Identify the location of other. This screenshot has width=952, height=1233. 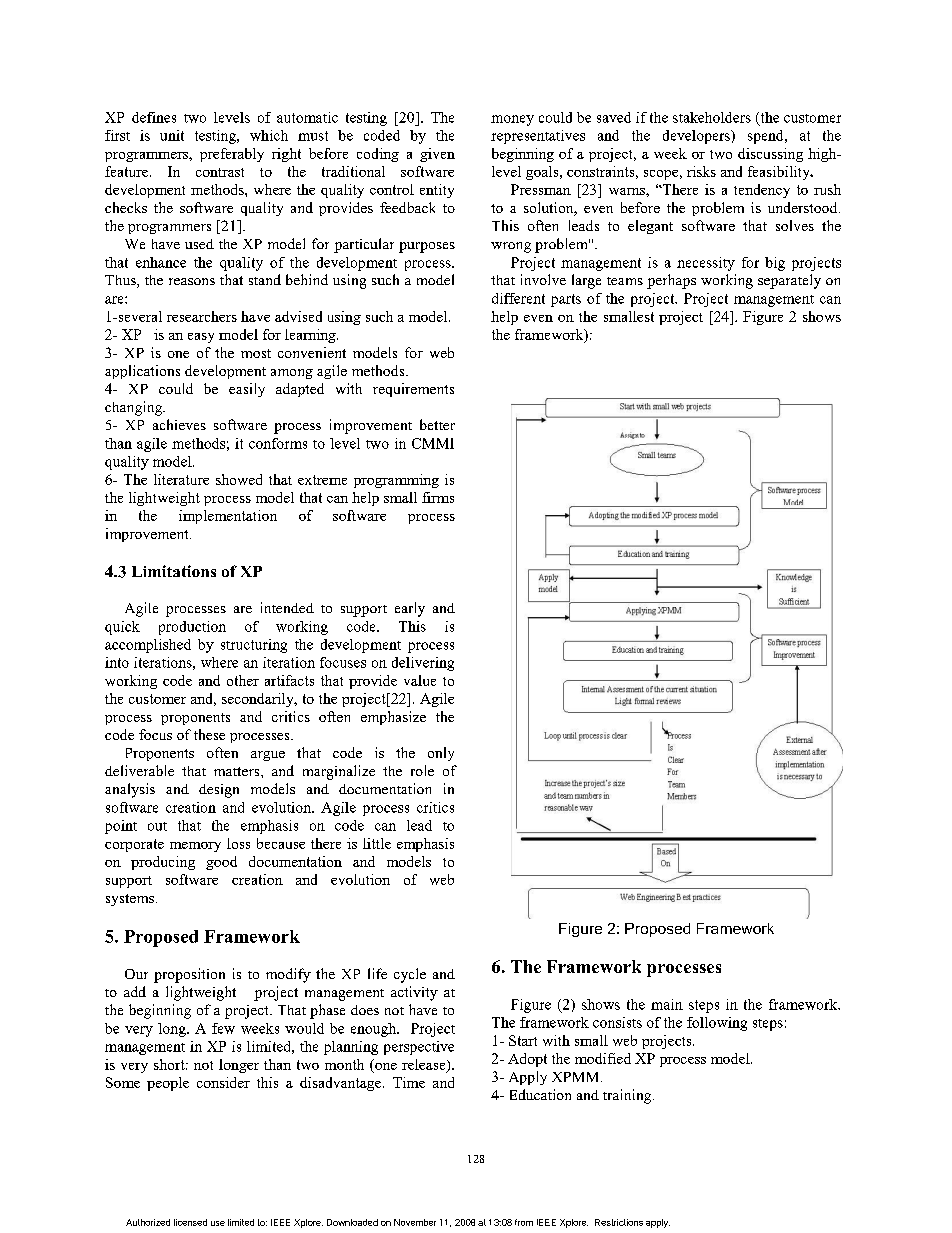
(243, 680).
